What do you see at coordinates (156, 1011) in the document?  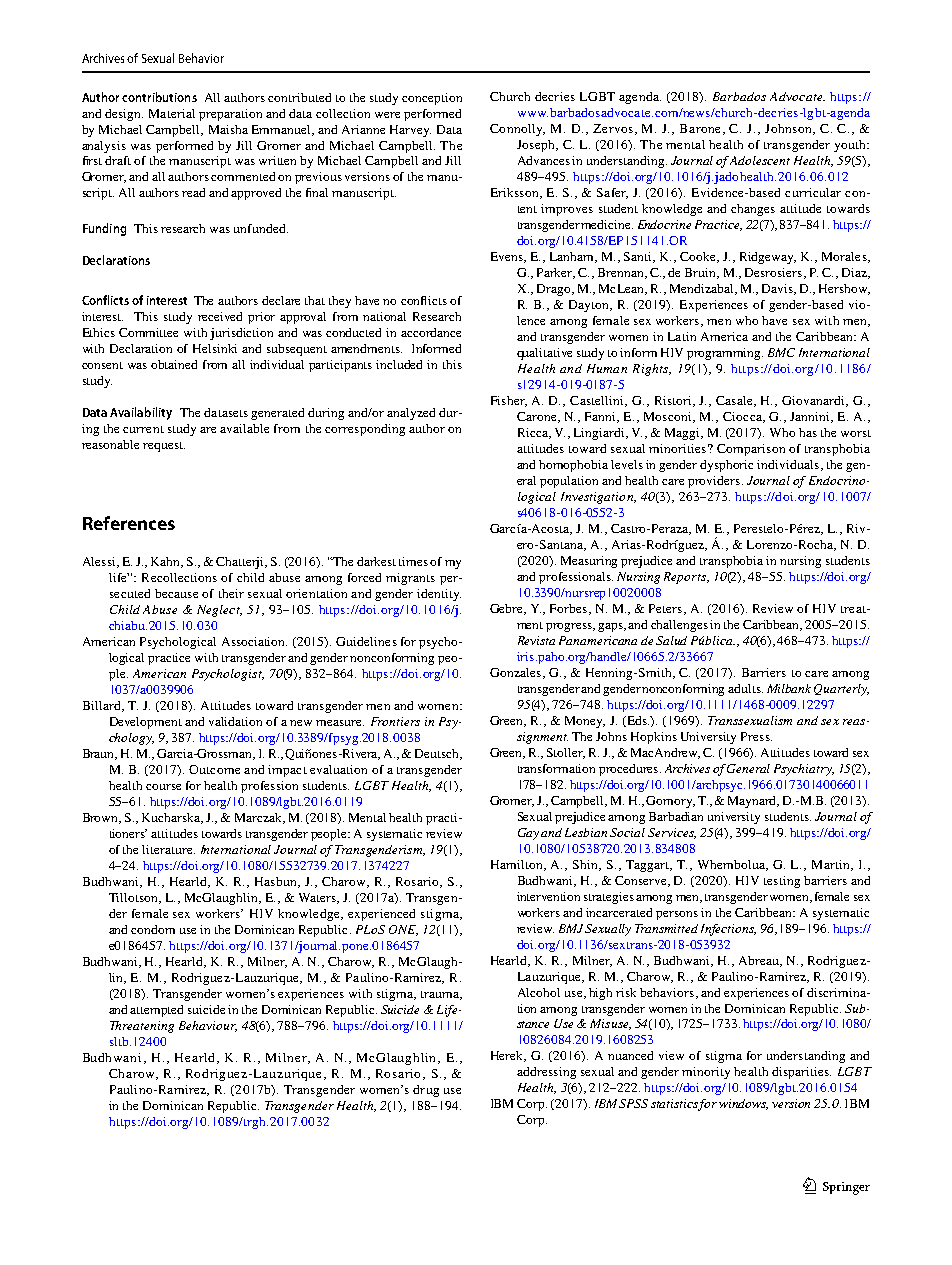 I see `attempted` at bounding box center [156, 1011].
